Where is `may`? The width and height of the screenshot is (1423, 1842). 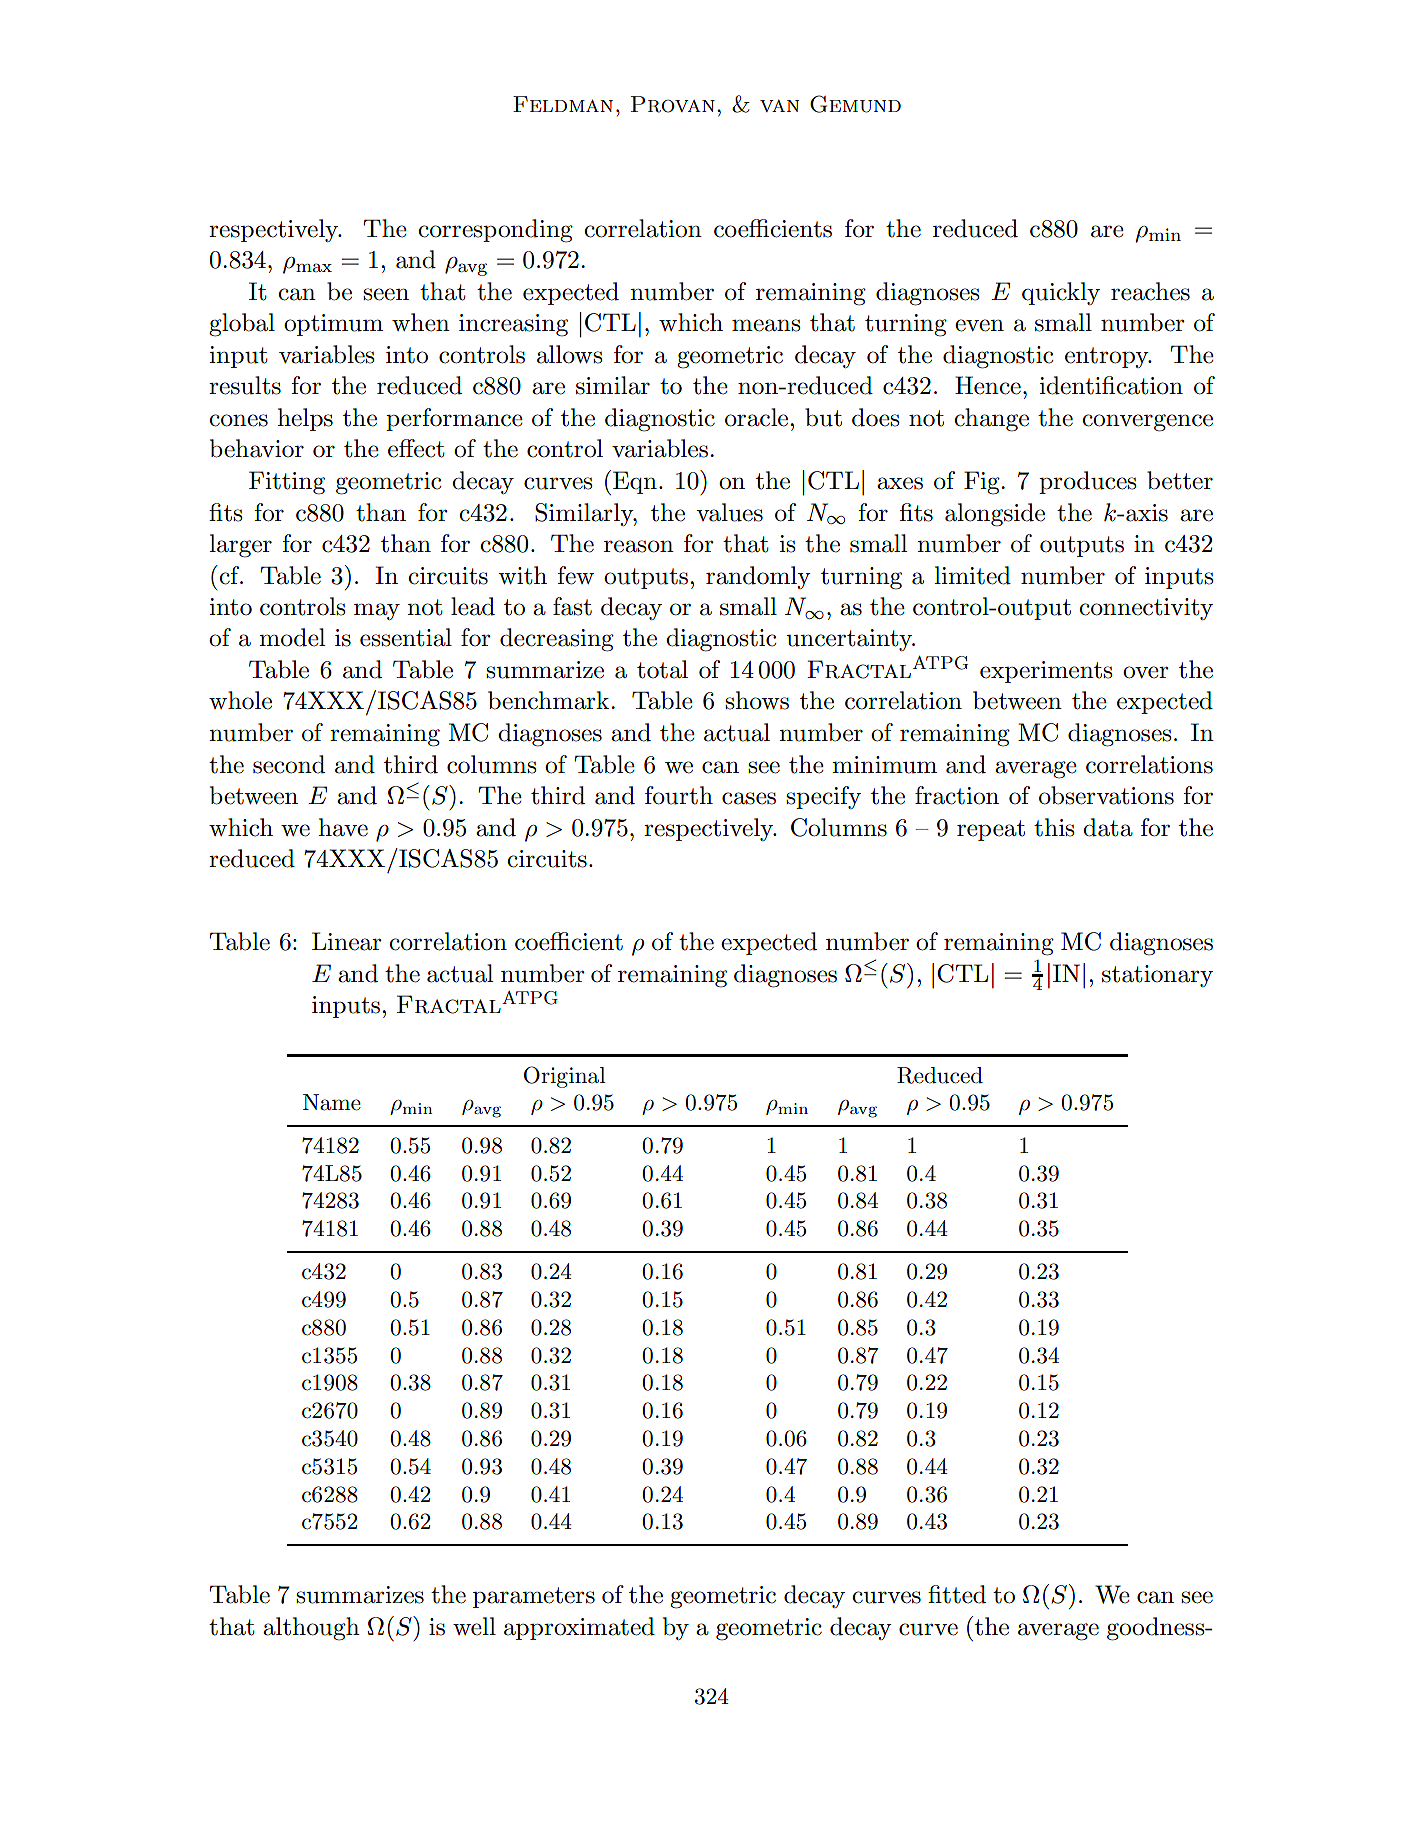
may is located at coordinates (377, 611).
